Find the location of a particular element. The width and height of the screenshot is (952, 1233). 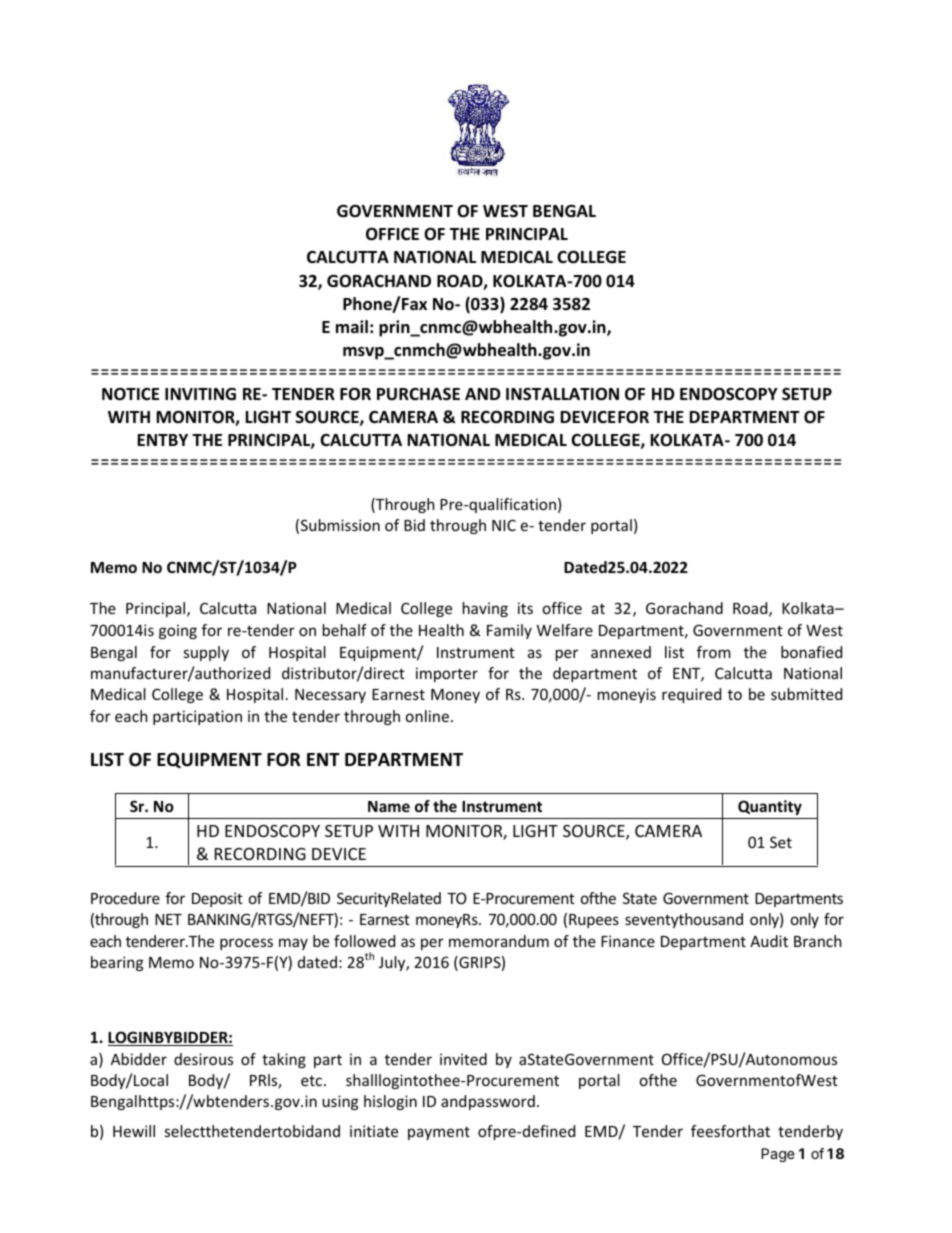

supply is located at coordinates (206, 653).
